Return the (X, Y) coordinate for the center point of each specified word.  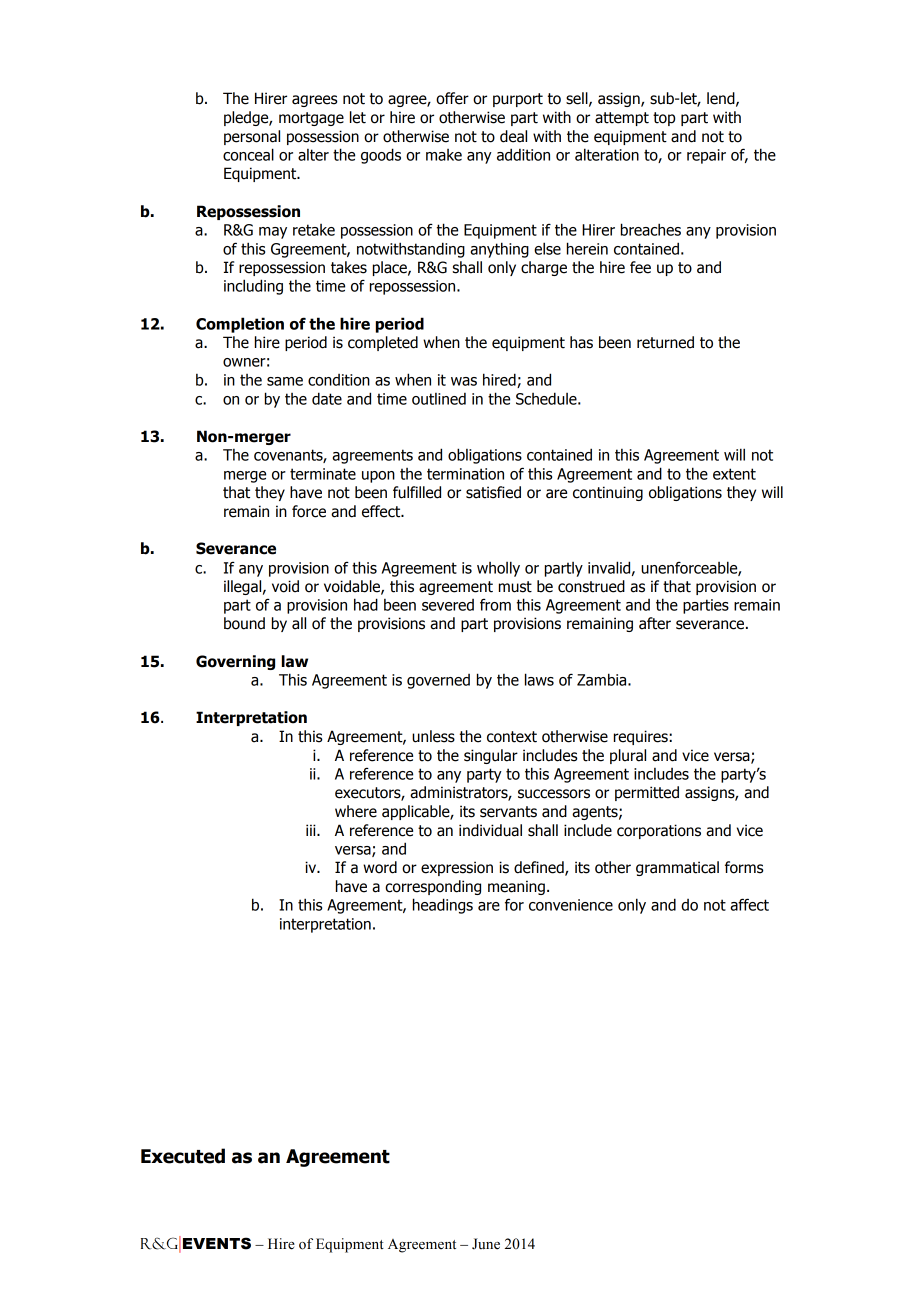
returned (665, 342)
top (664, 119)
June (486, 1244)
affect (749, 904)
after (655, 623)
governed (438, 681)
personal (252, 137)
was (464, 381)
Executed (183, 1156)
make (444, 155)
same (285, 381)
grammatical (677, 868)
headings (443, 906)
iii (312, 830)
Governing (235, 662)
